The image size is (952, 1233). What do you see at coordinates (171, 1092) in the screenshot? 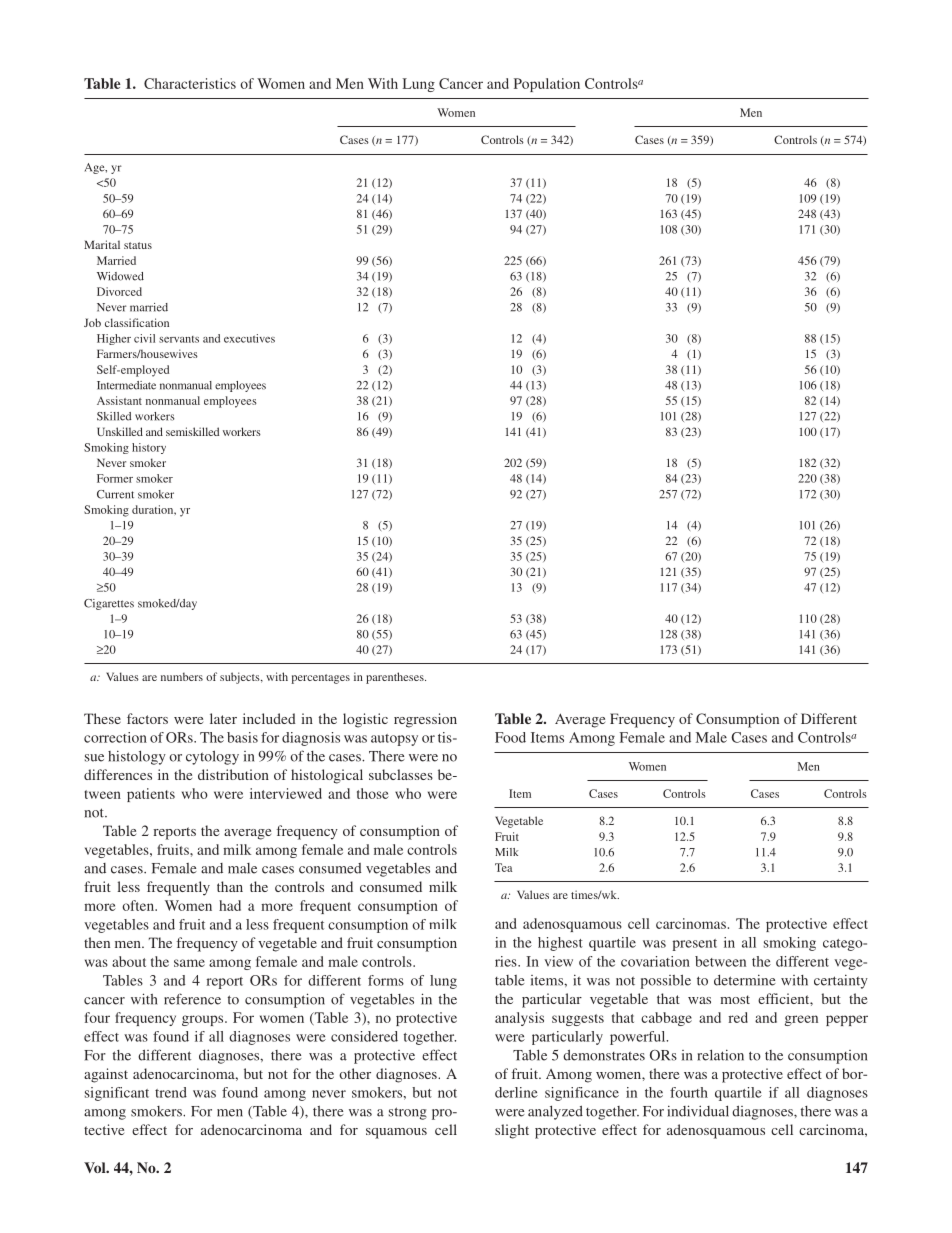
I see `trend` at bounding box center [171, 1092].
